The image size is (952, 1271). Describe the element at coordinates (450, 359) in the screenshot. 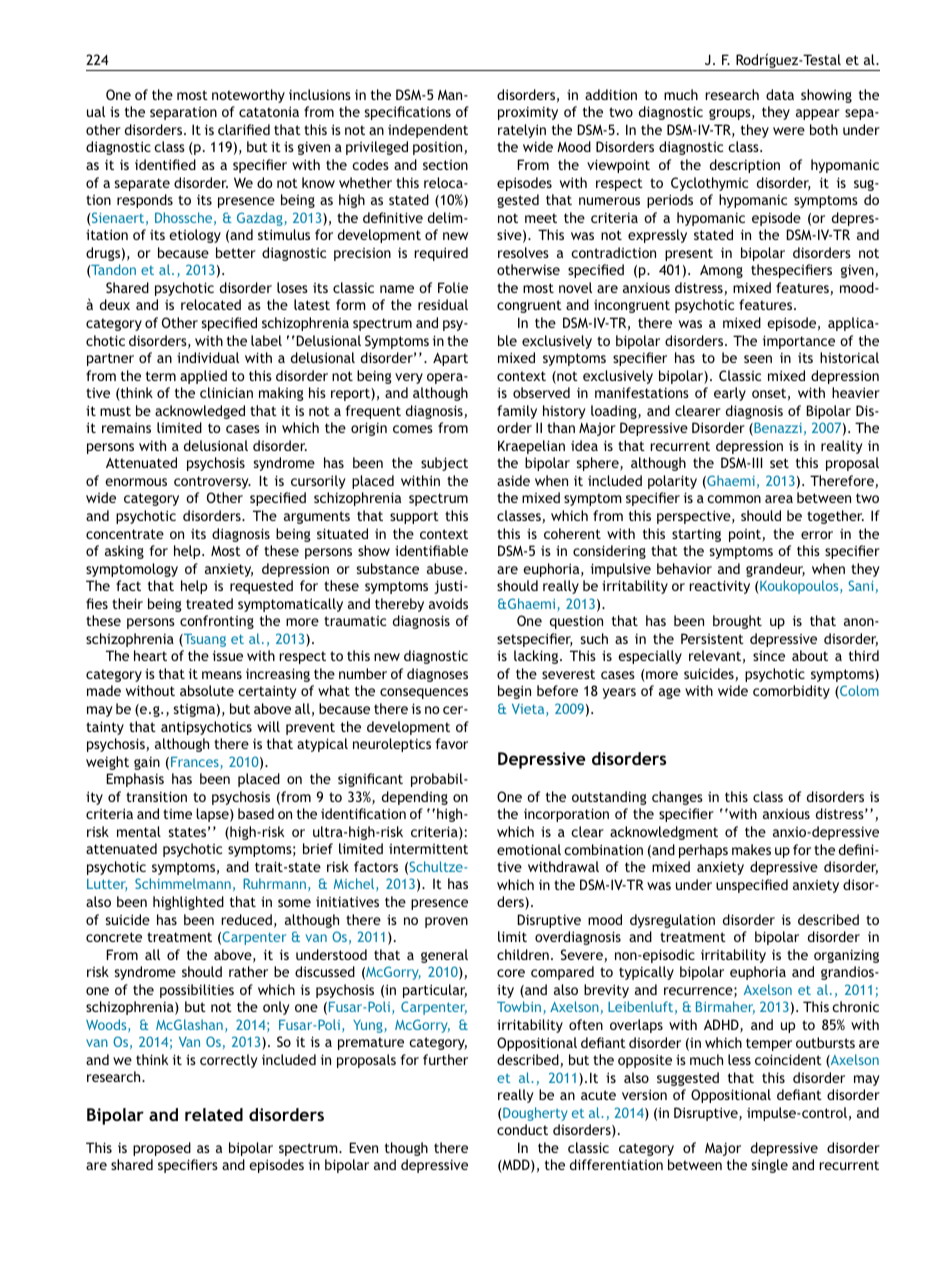

I see `Apart` at that location.
